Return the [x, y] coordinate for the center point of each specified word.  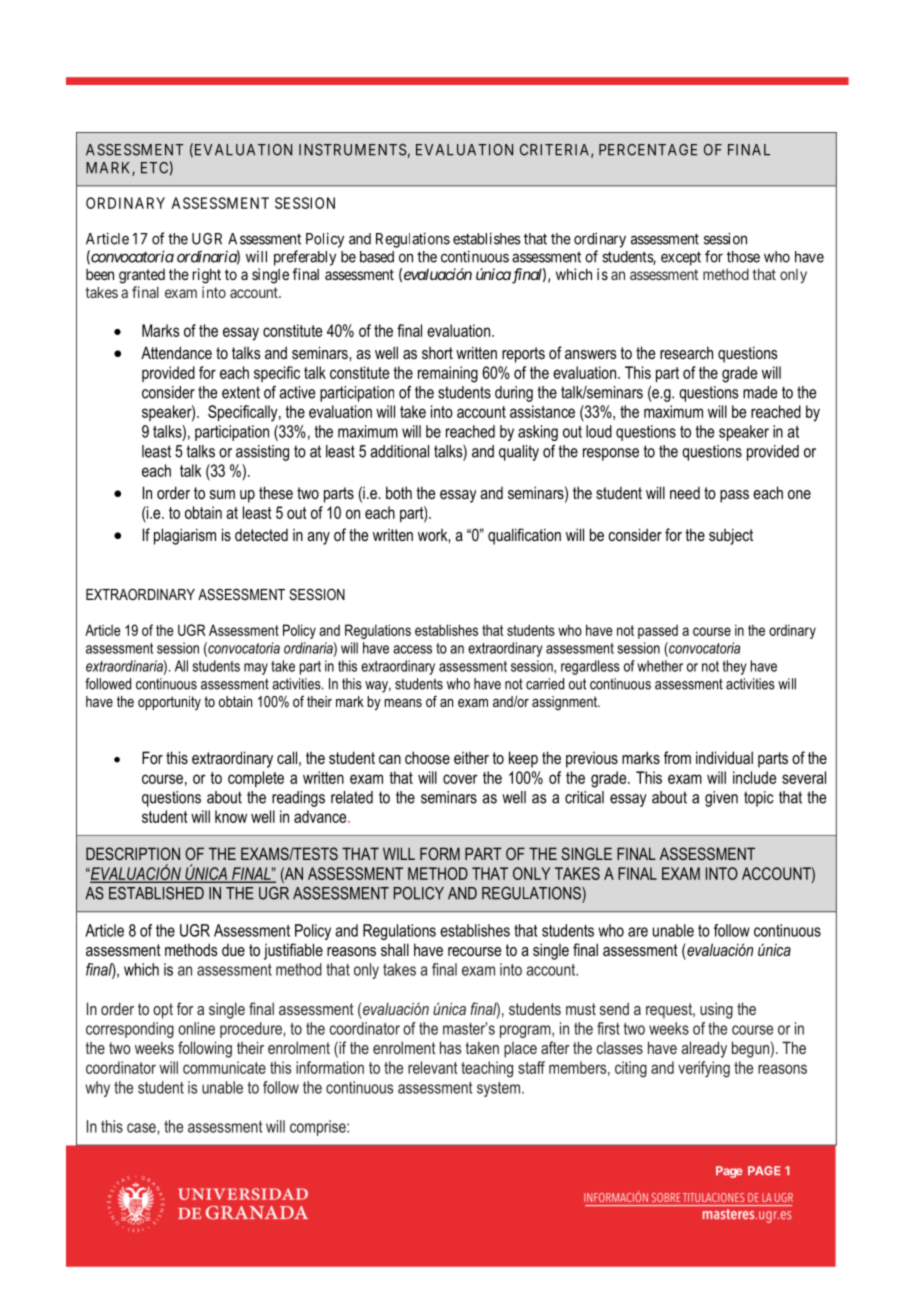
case [142, 1128]
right [207, 276]
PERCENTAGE [648, 150]
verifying [704, 1069]
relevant [432, 1067]
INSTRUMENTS [352, 150]
